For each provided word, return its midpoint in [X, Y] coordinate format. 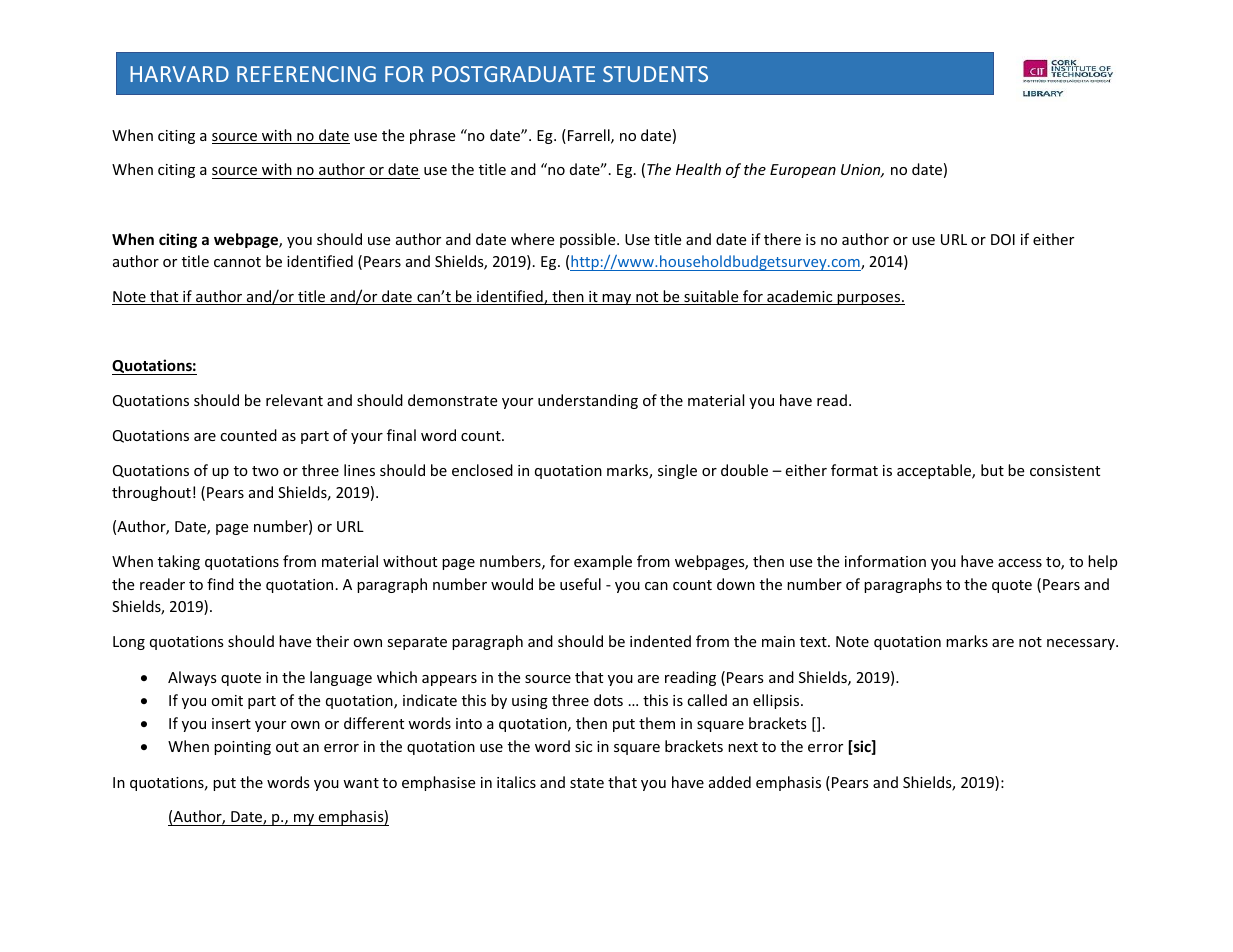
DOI [1003, 239]
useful [580, 584]
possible [589, 240]
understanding [588, 401]
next [743, 747]
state [587, 783]
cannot [237, 262]
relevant [294, 400]
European [803, 171]
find [220, 584]
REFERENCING [306, 74]
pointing [242, 748]
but [992, 470]
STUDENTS [655, 74]
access [1020, 563]
